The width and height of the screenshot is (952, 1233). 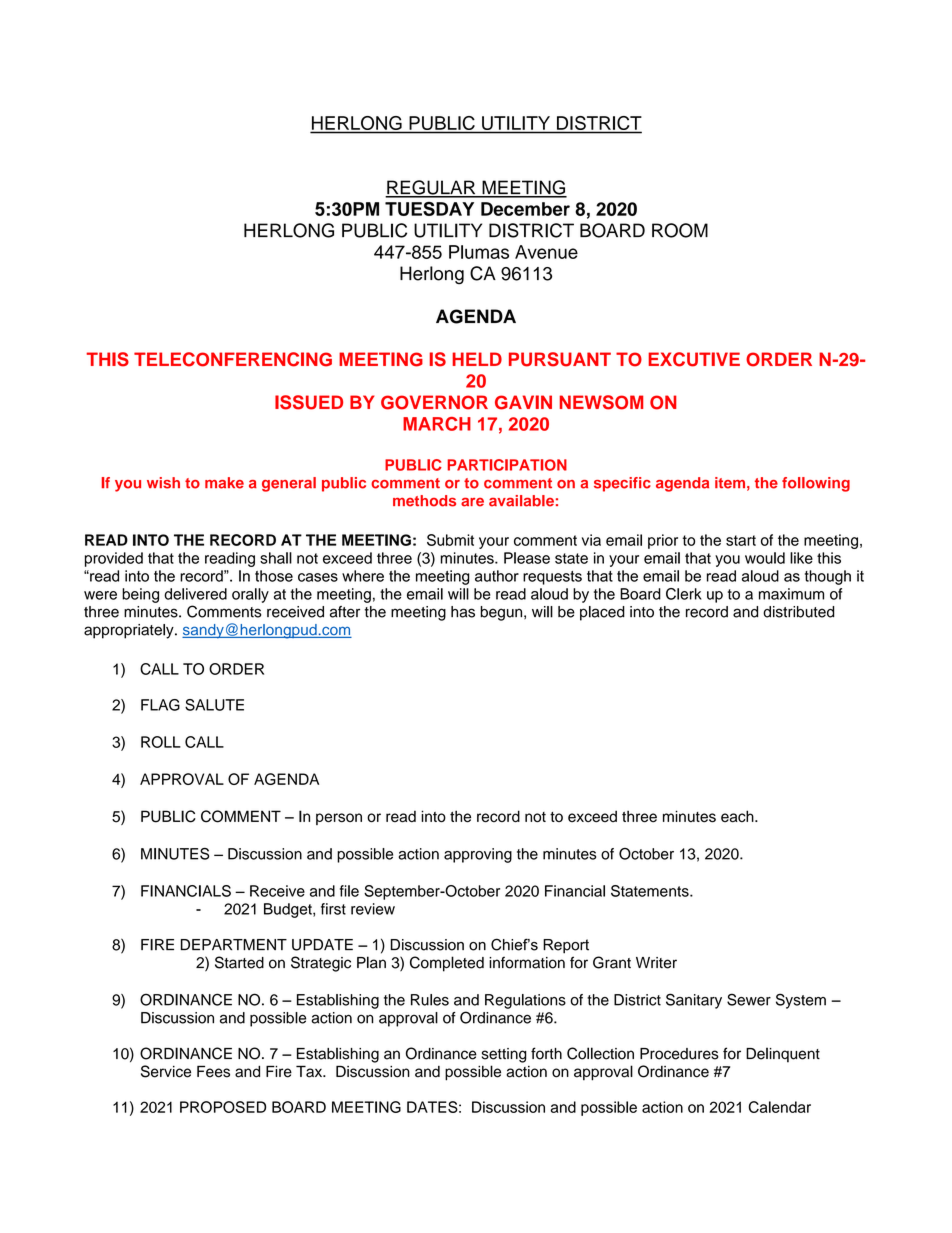 What do you see at coordinates (738, 816) in the screenshot?
I see `each` at bounding box center [738, 816].
